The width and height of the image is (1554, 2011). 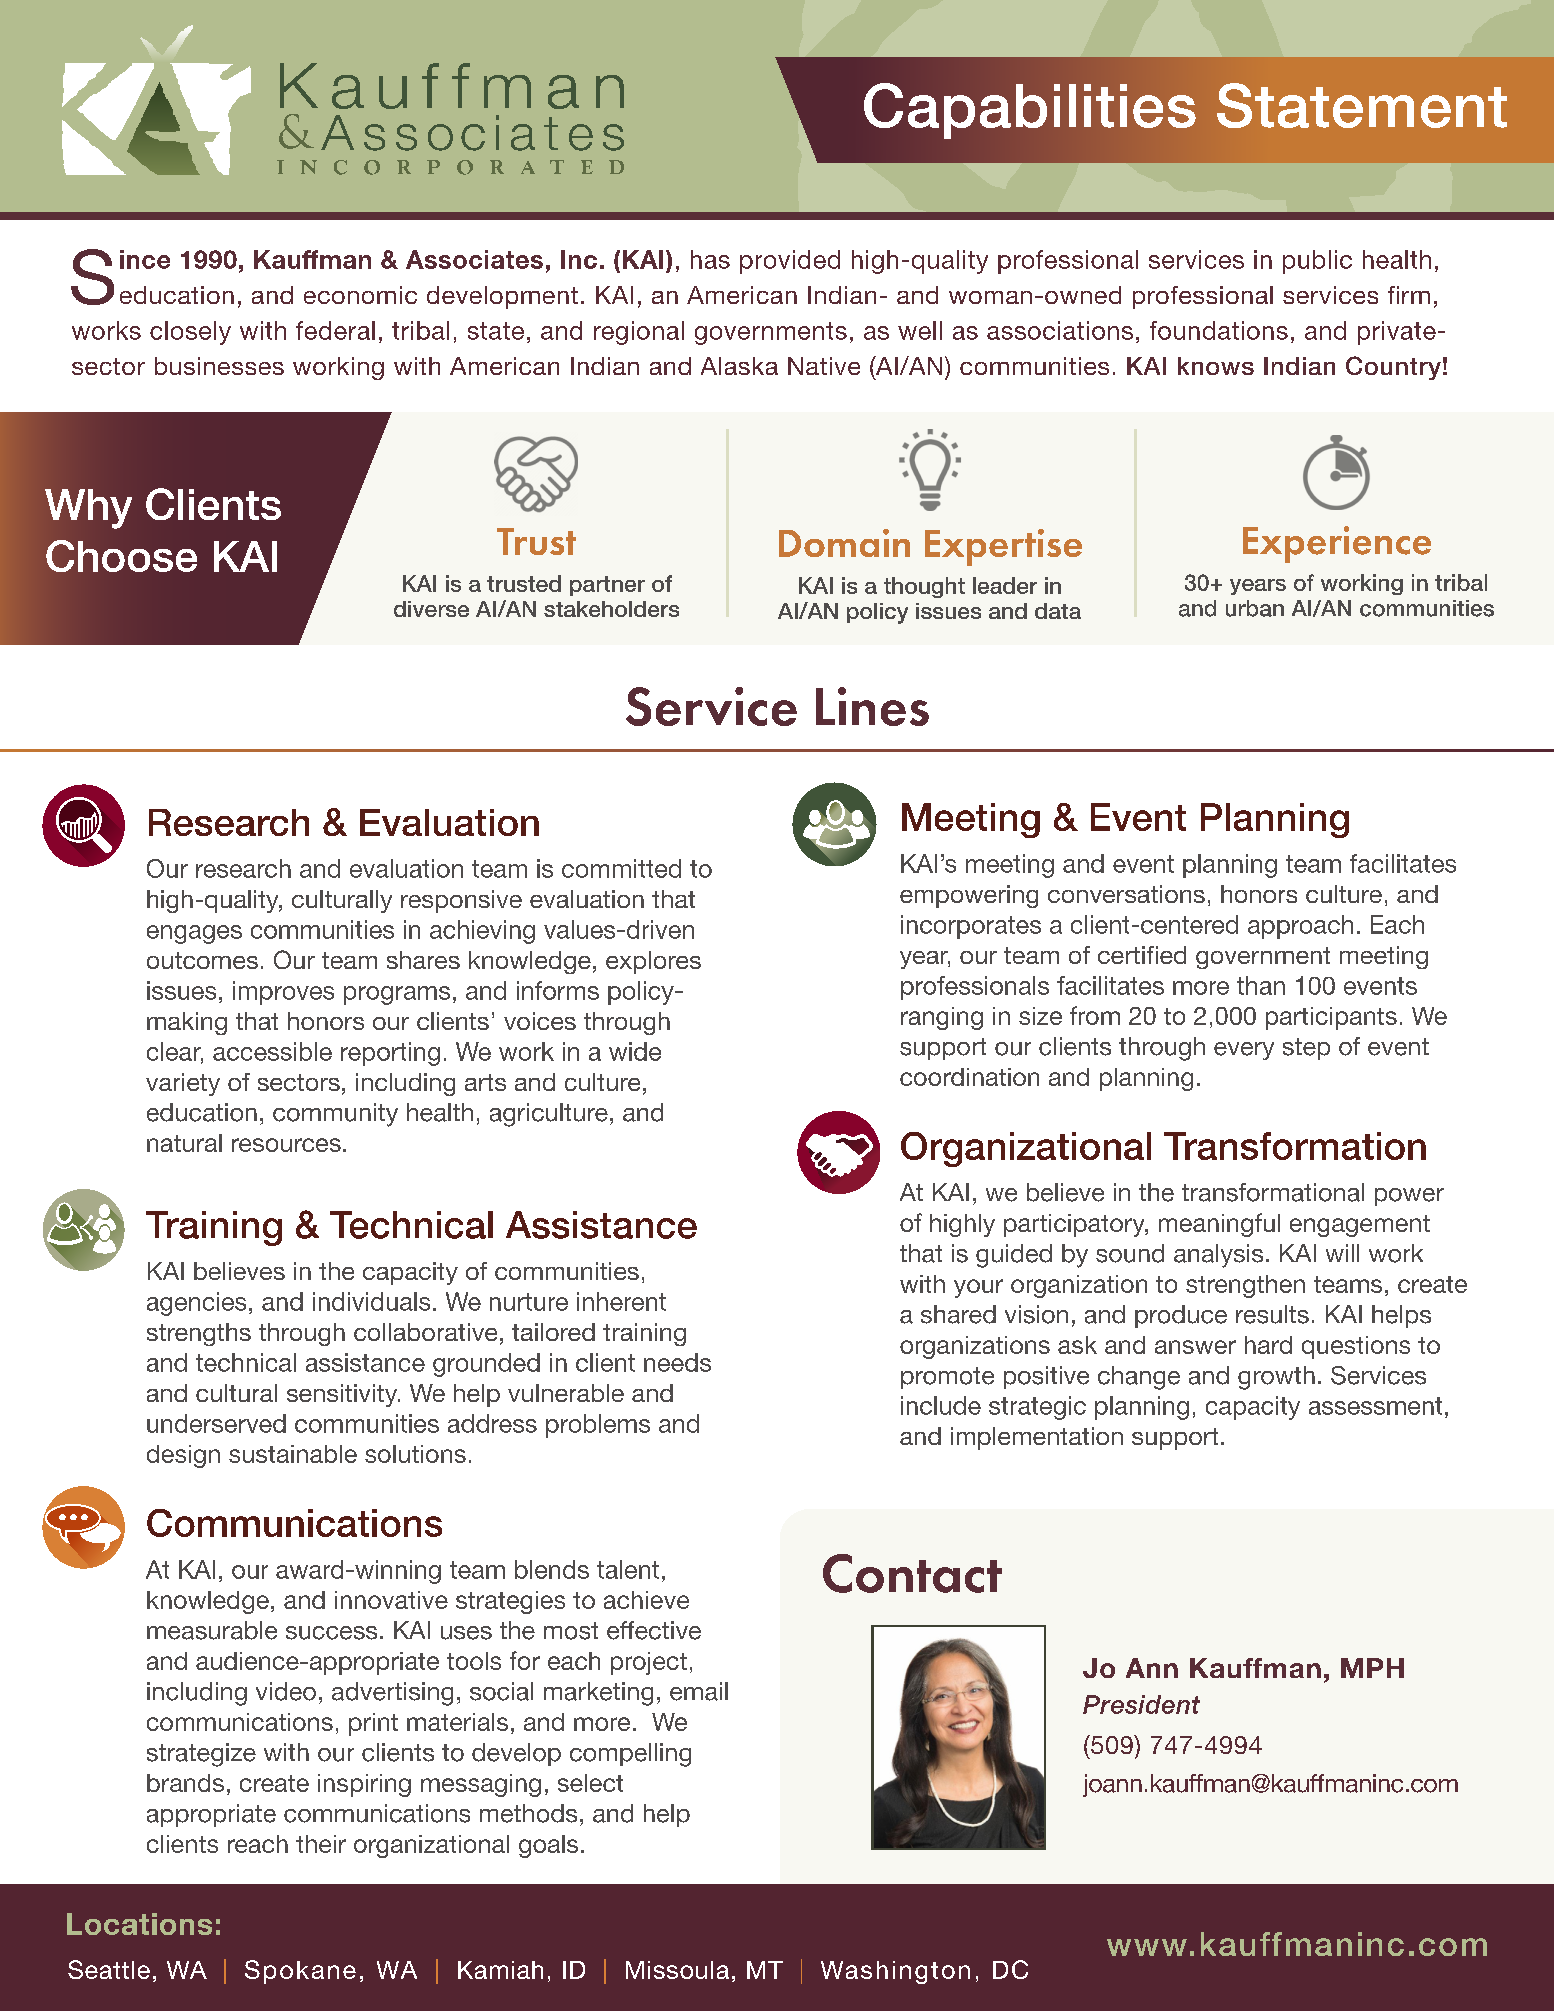 I want to click on accessible, so click(x=272, y=1051).
